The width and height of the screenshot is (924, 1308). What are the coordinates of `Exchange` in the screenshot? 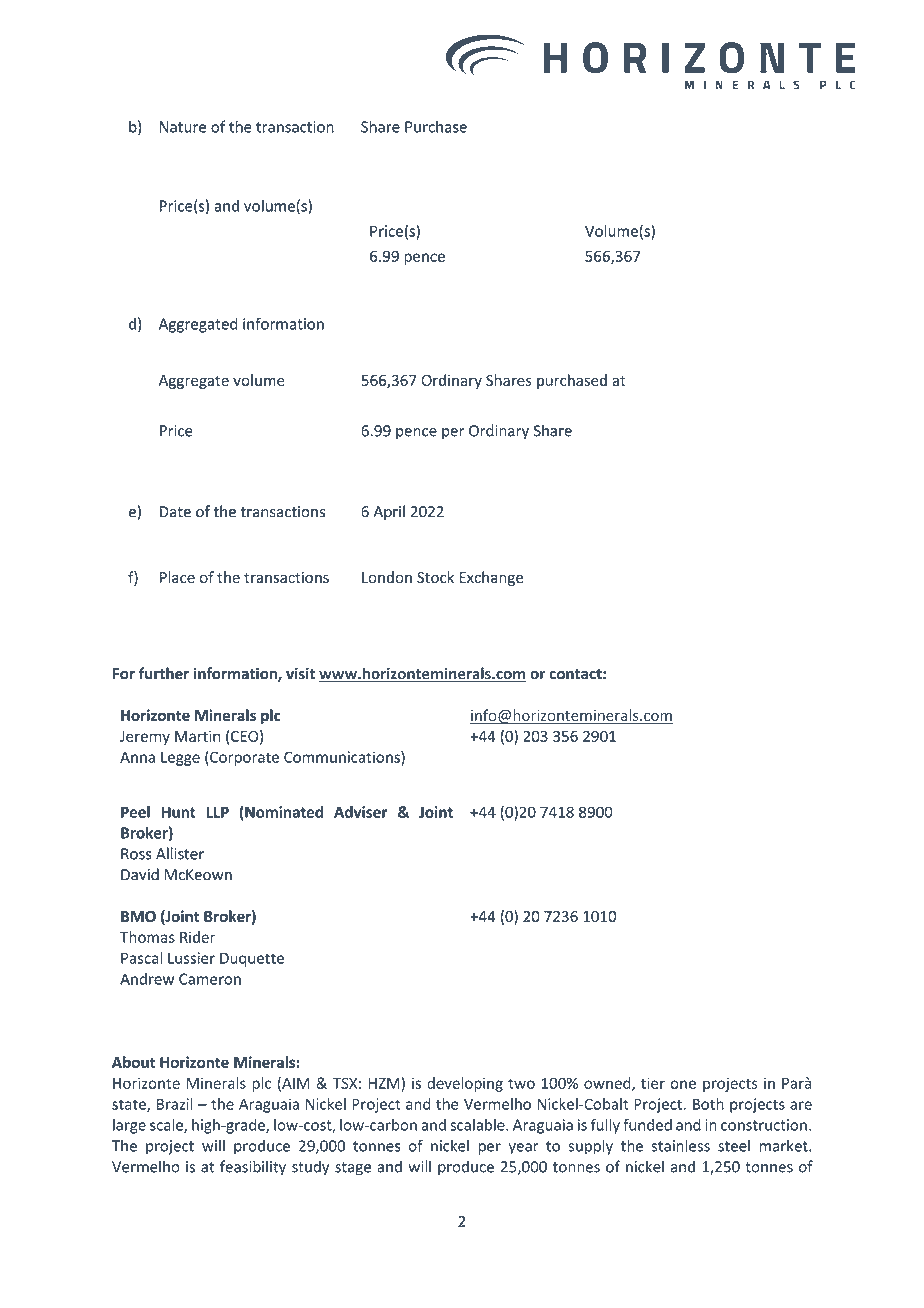 It's located at (491, 578).
